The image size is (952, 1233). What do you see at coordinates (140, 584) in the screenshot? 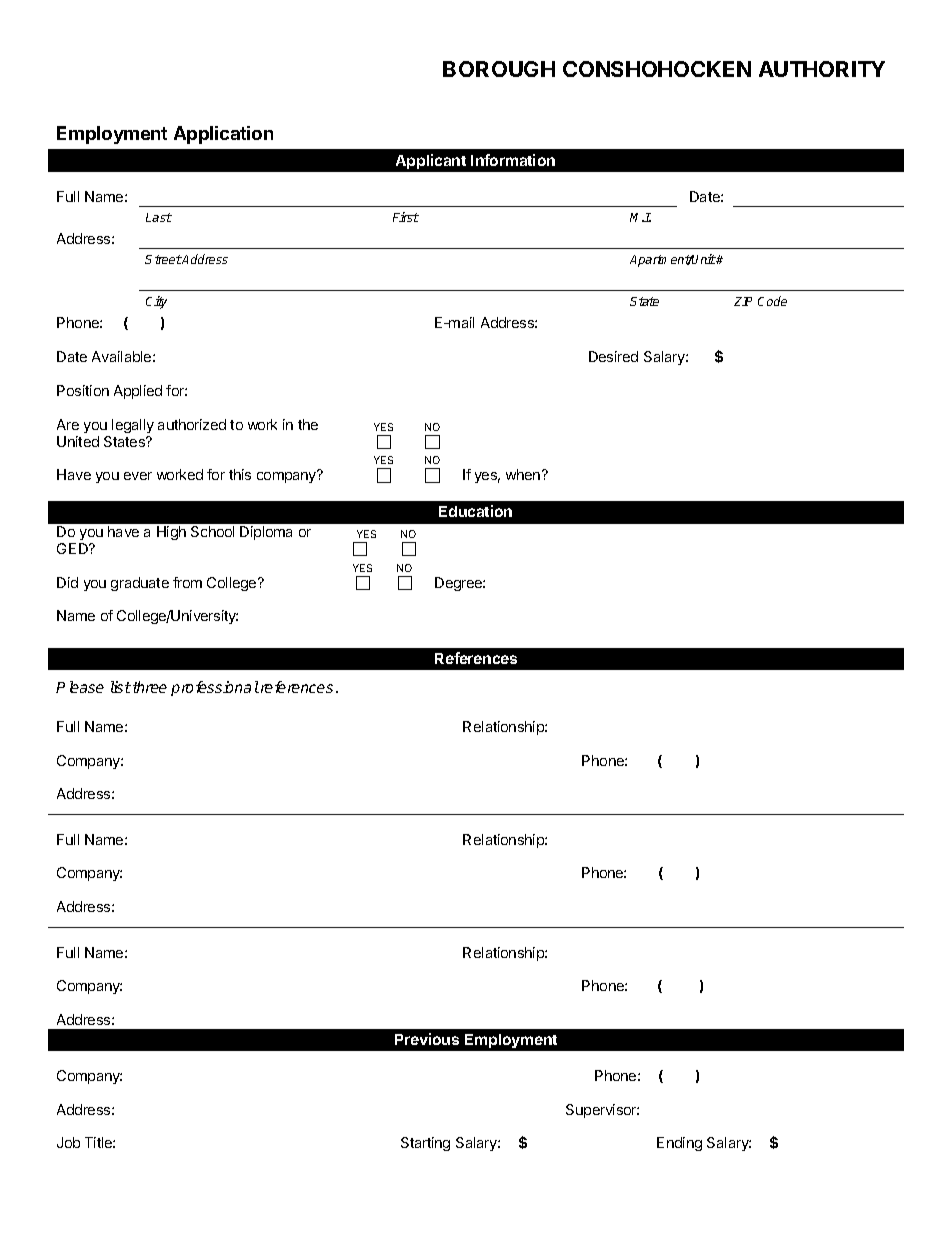
I see `graduate` at bounding box center [140, 584].
